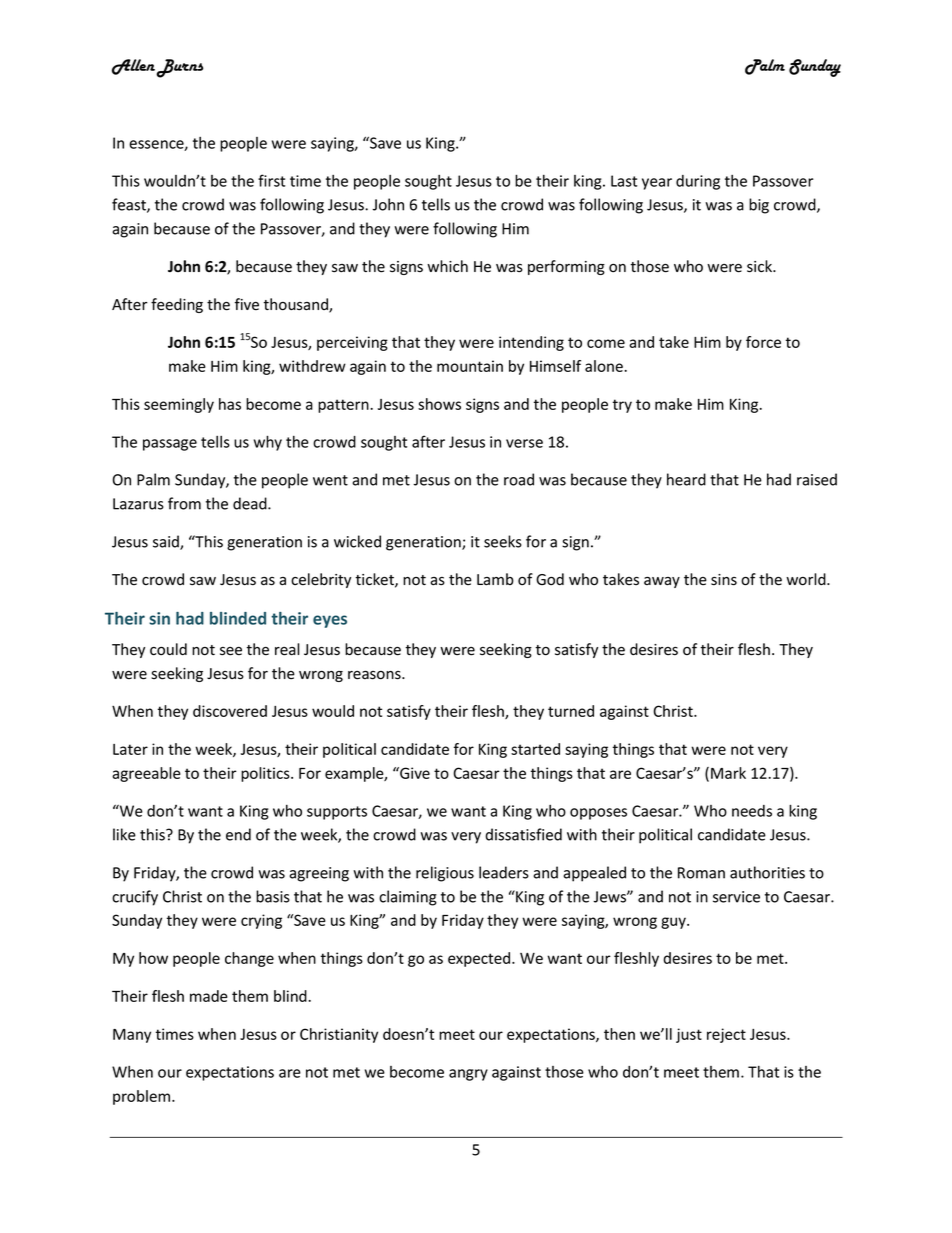 The image size is (952, 1233). Describe the element at coordinates (726, 1035) in the screenshot. I see `reject` at that location.
